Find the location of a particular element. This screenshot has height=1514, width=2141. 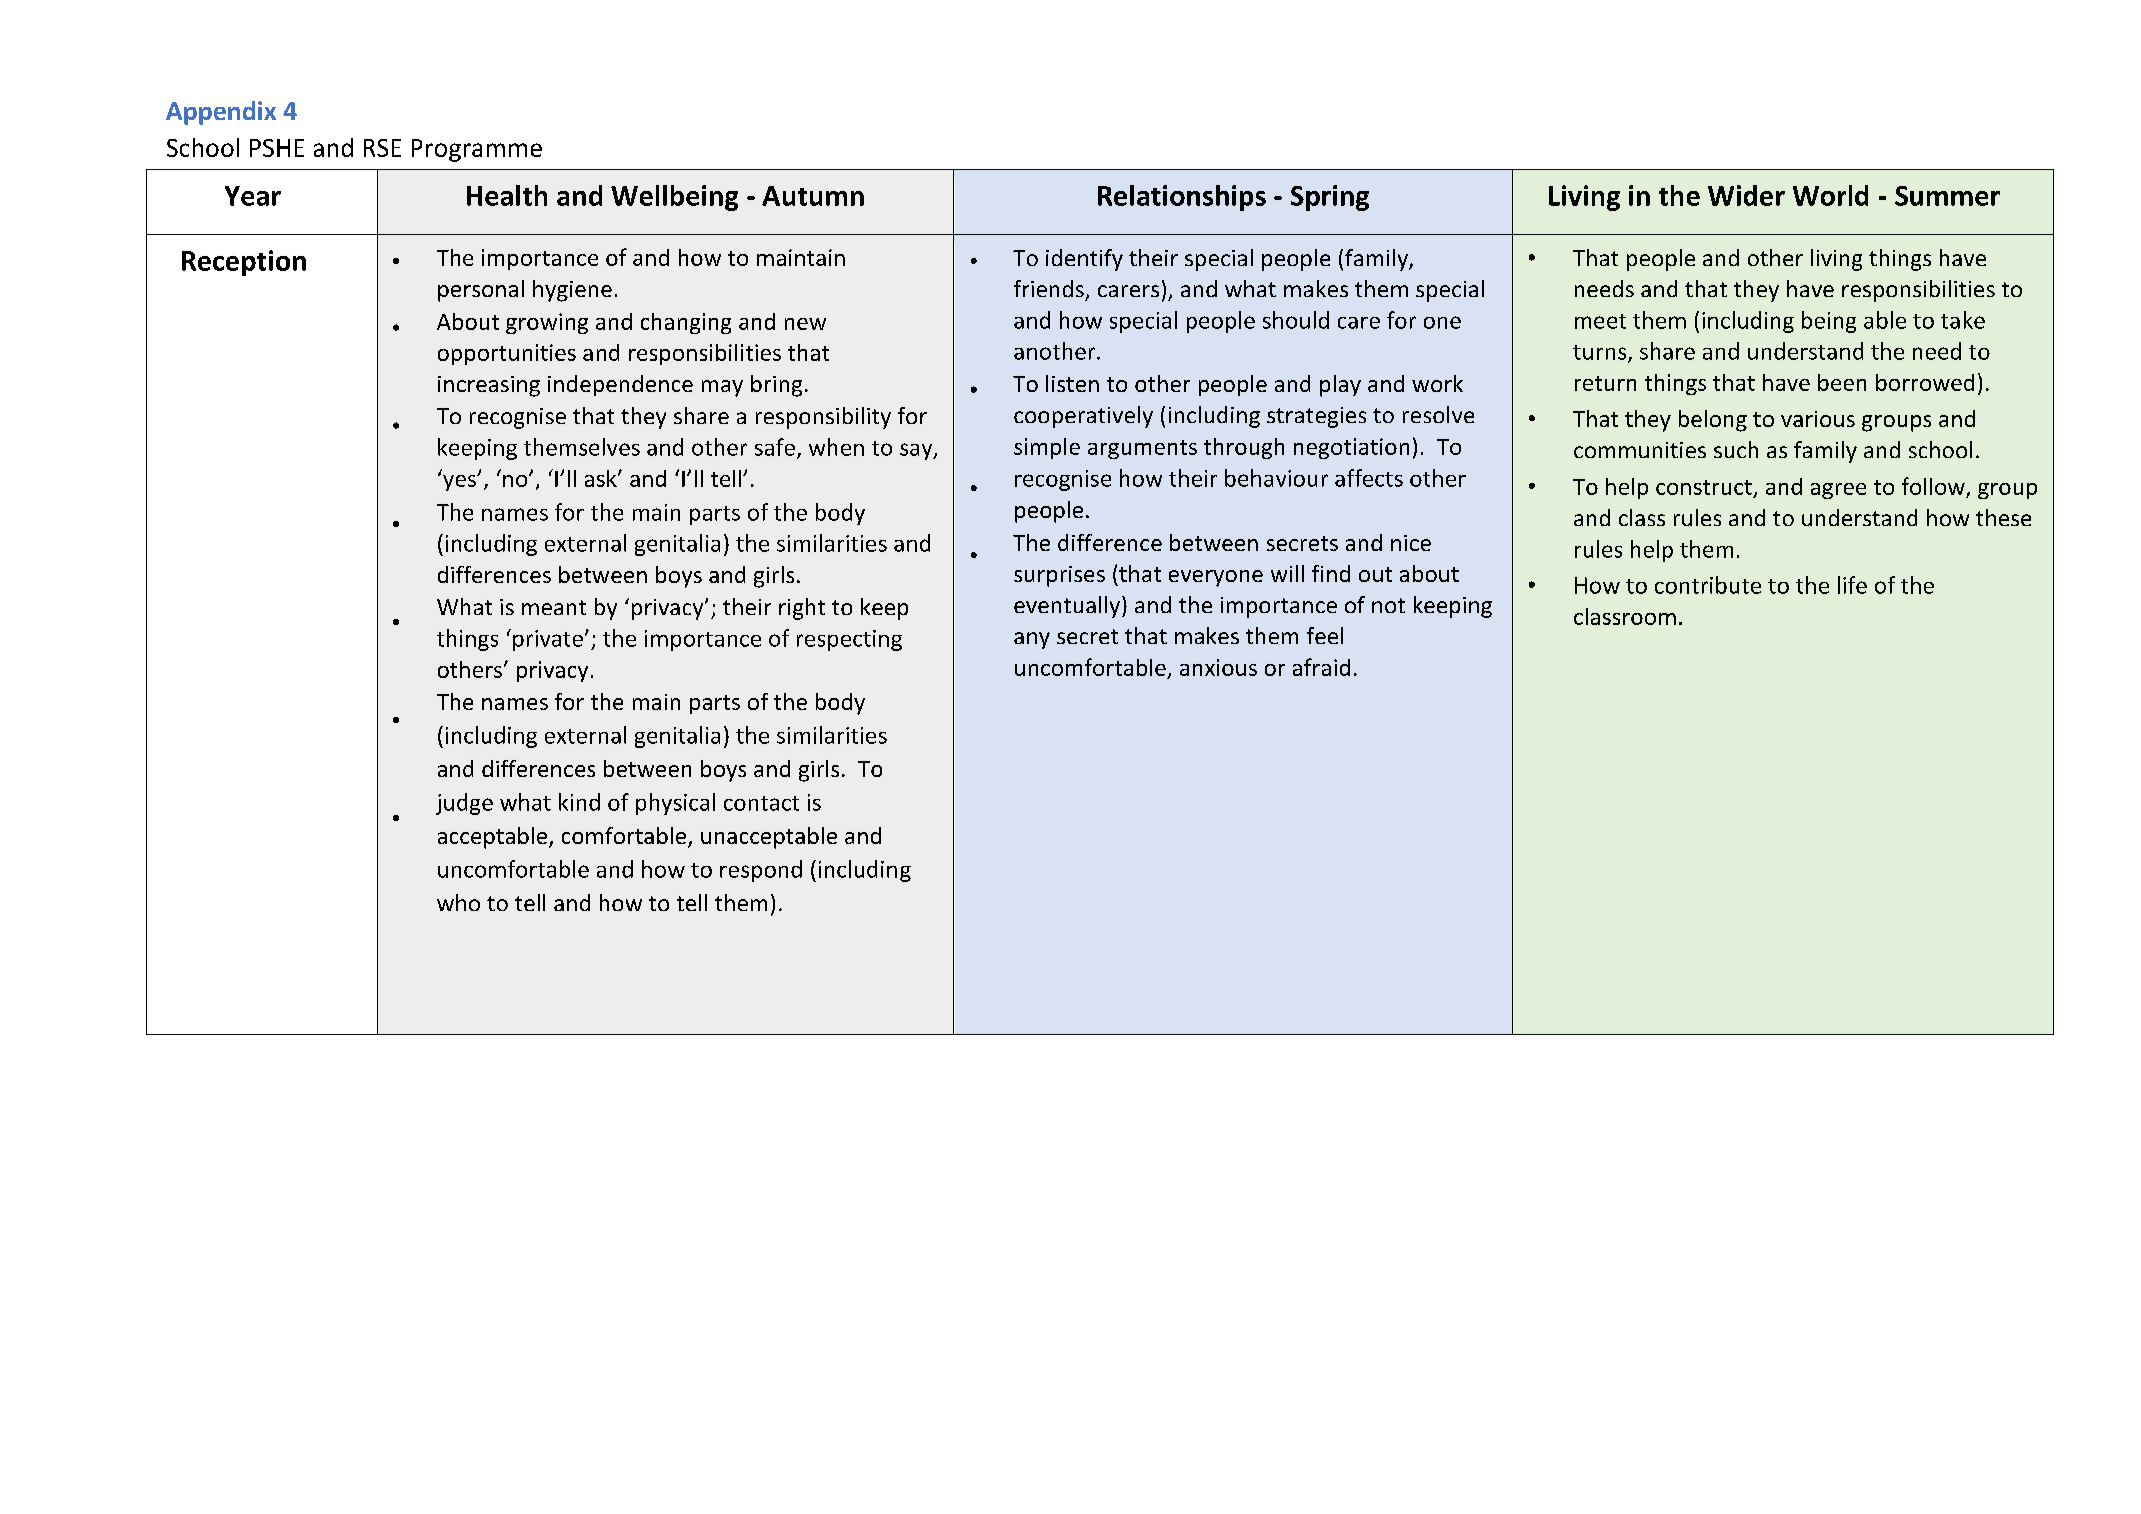

afraid is located at coordinates (1321, 667).
